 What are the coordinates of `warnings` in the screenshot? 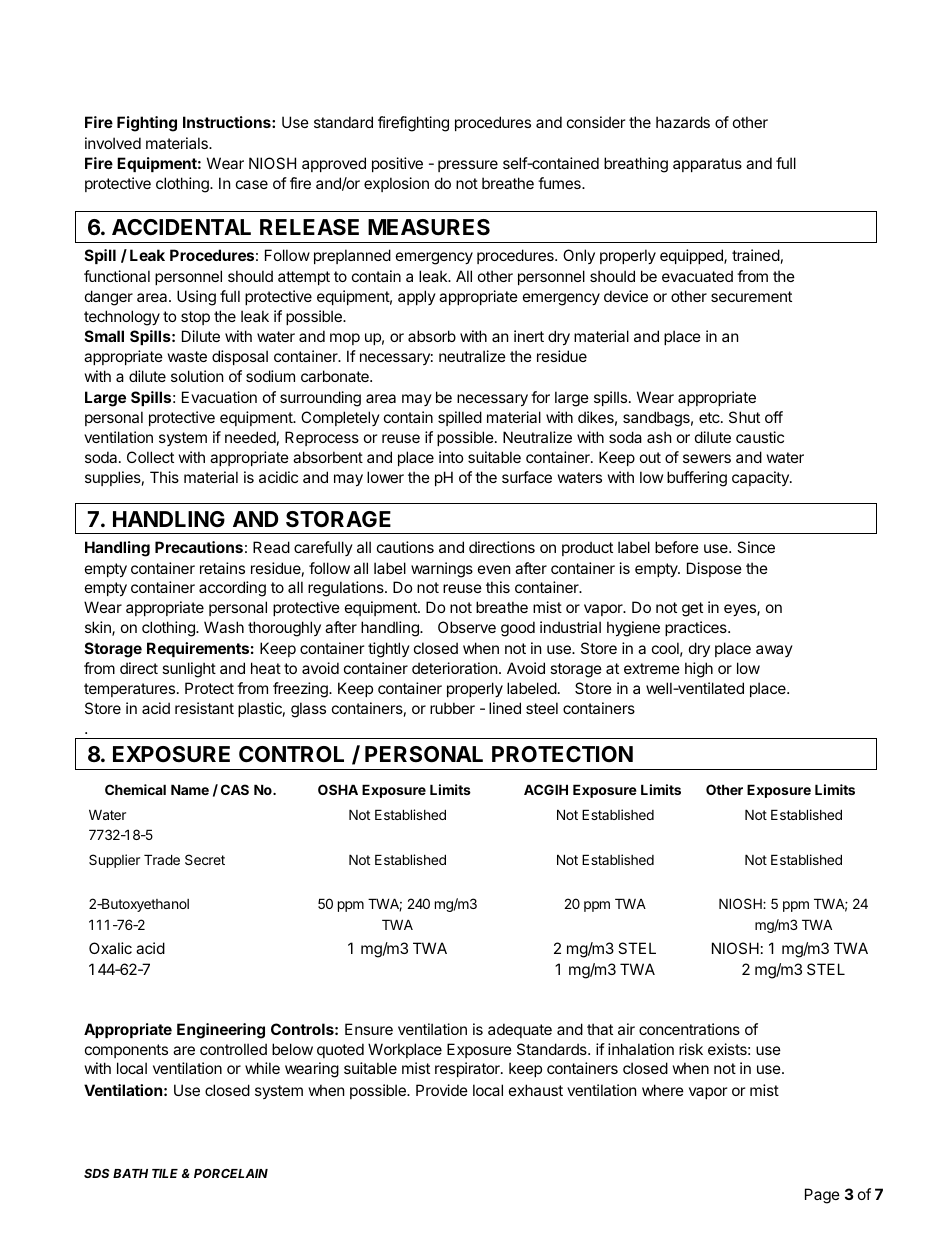 It's located at (442, 570).
